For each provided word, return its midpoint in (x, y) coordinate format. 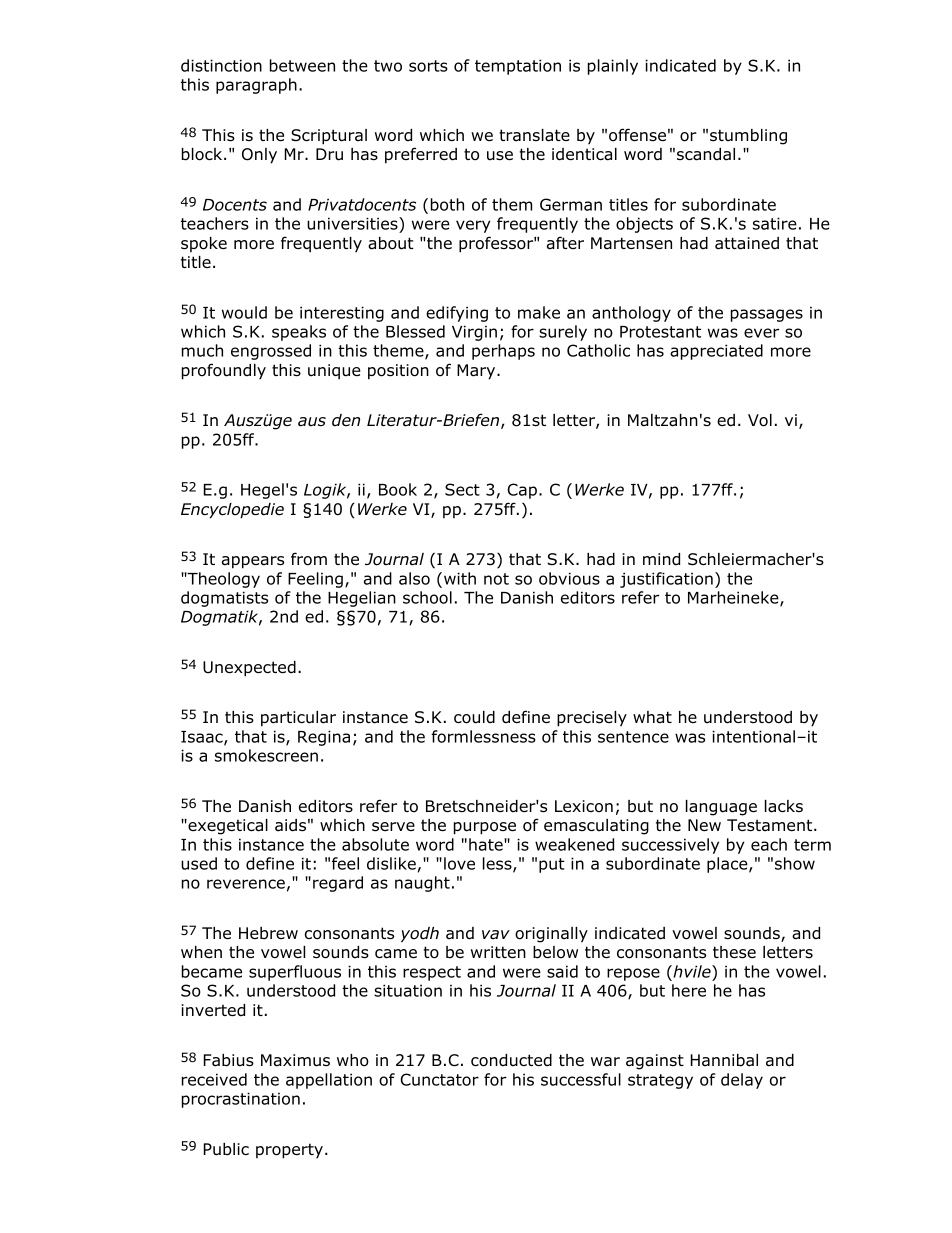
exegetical (227, 827)
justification (666, 580)
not (496, 579)
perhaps (503, 352)
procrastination (241, 1100)
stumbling (748, 137)
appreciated (716, 352)
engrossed (271, 352)
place (728, 865)
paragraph (256, 86)
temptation (518, 67)
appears (253, 562)
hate (487, 844)
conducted (511, 1060)
